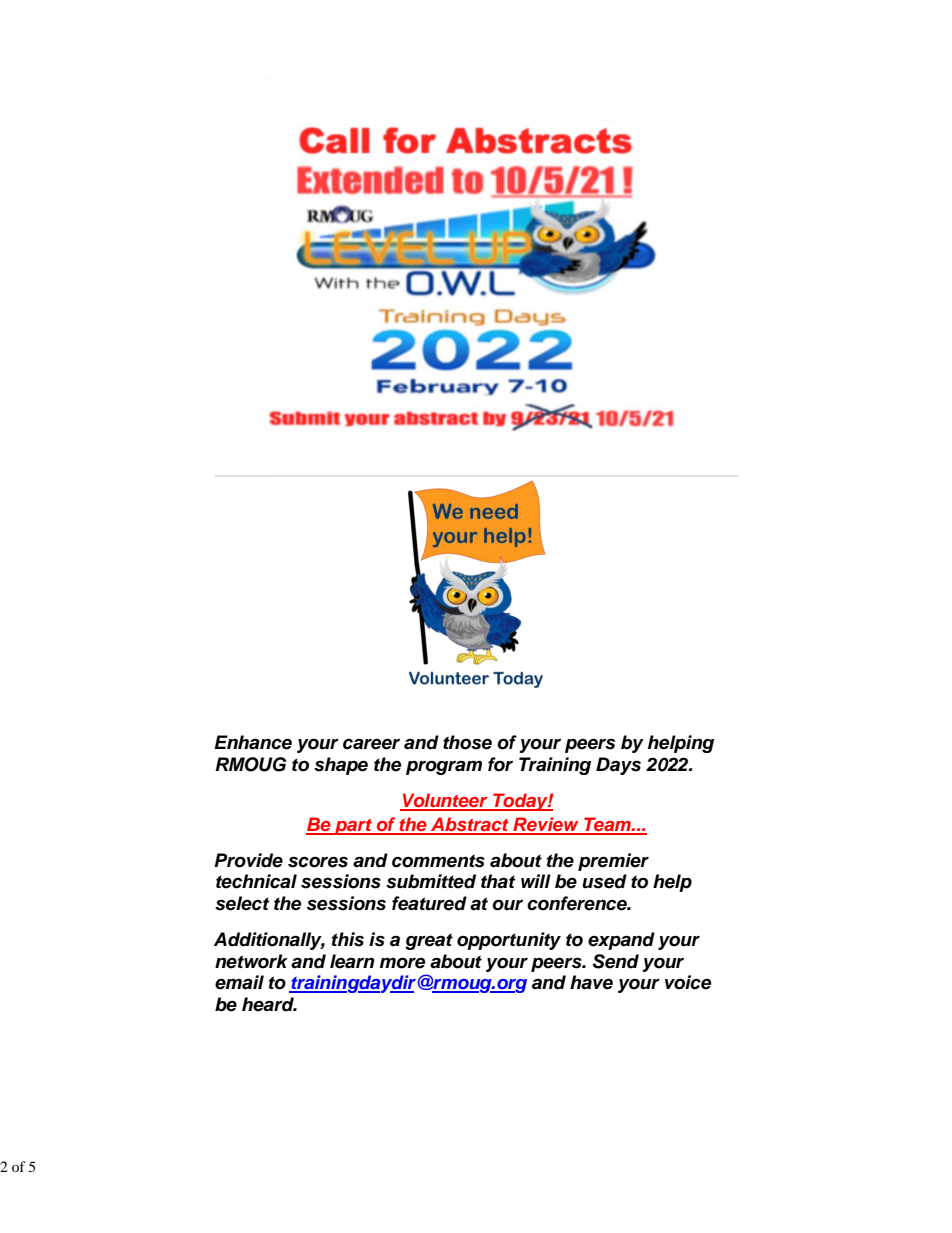  What do you see at coordinates (429, 941) in the page?
I see `great` at bounding box center [429, 941].
